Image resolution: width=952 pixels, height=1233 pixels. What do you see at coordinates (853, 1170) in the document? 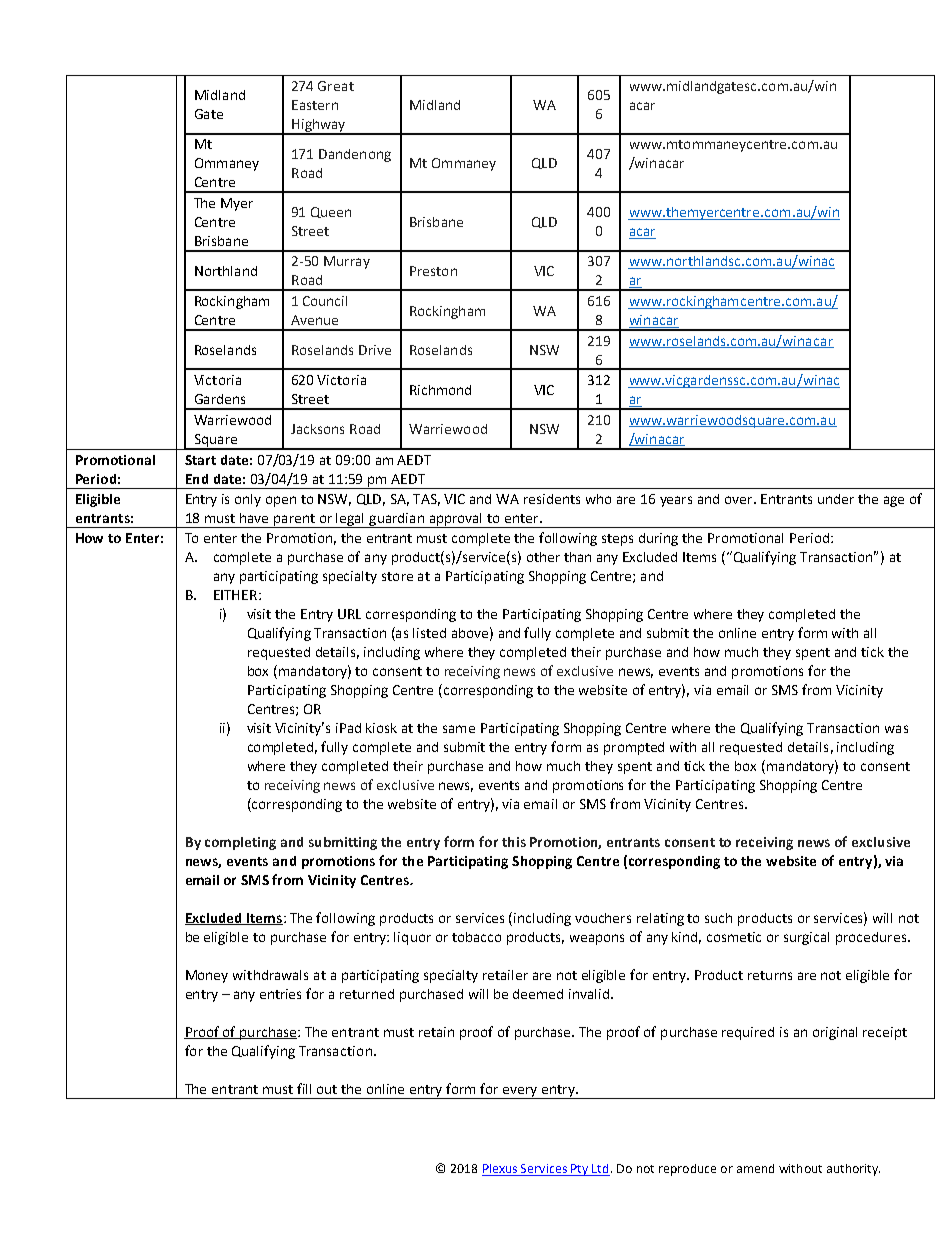
I see `authority` at bounding box center [853, 1170].
